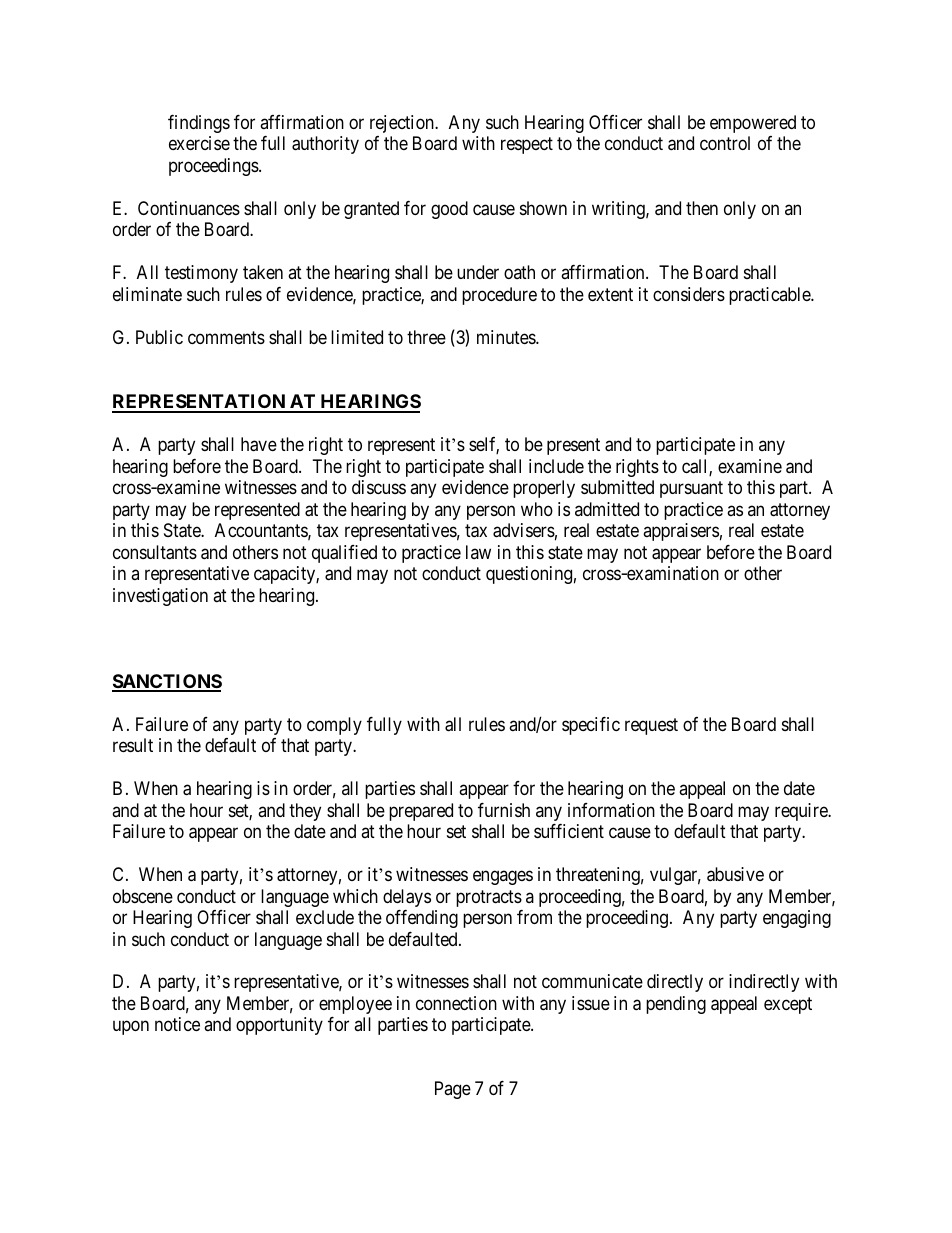 This screenshot has height=1233, width=952. Describe the element at coordinates (544, 489) in the screenshot. I see `properly` at that location.
